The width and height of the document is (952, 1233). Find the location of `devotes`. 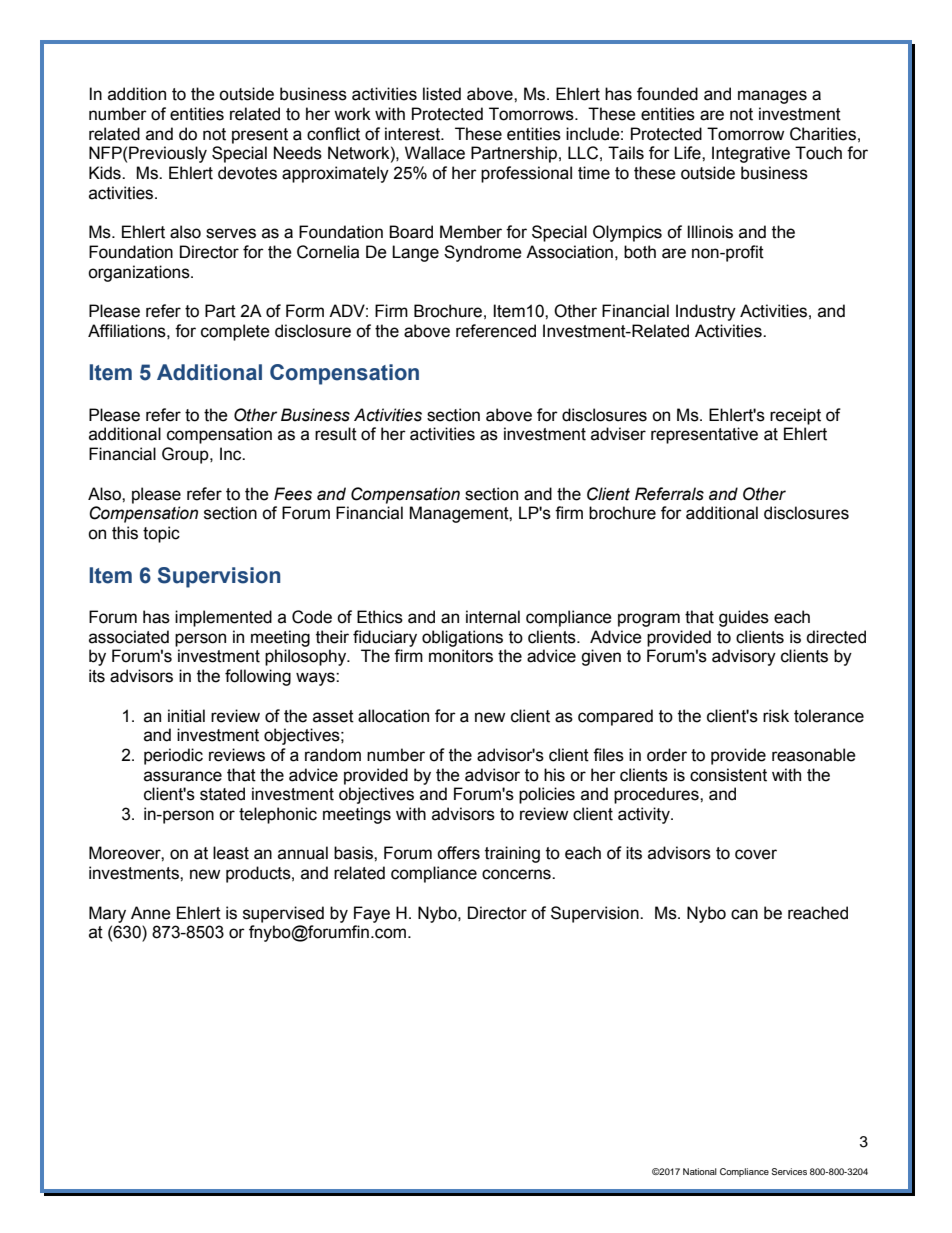

devotes is located at coordinates (247, 173).
